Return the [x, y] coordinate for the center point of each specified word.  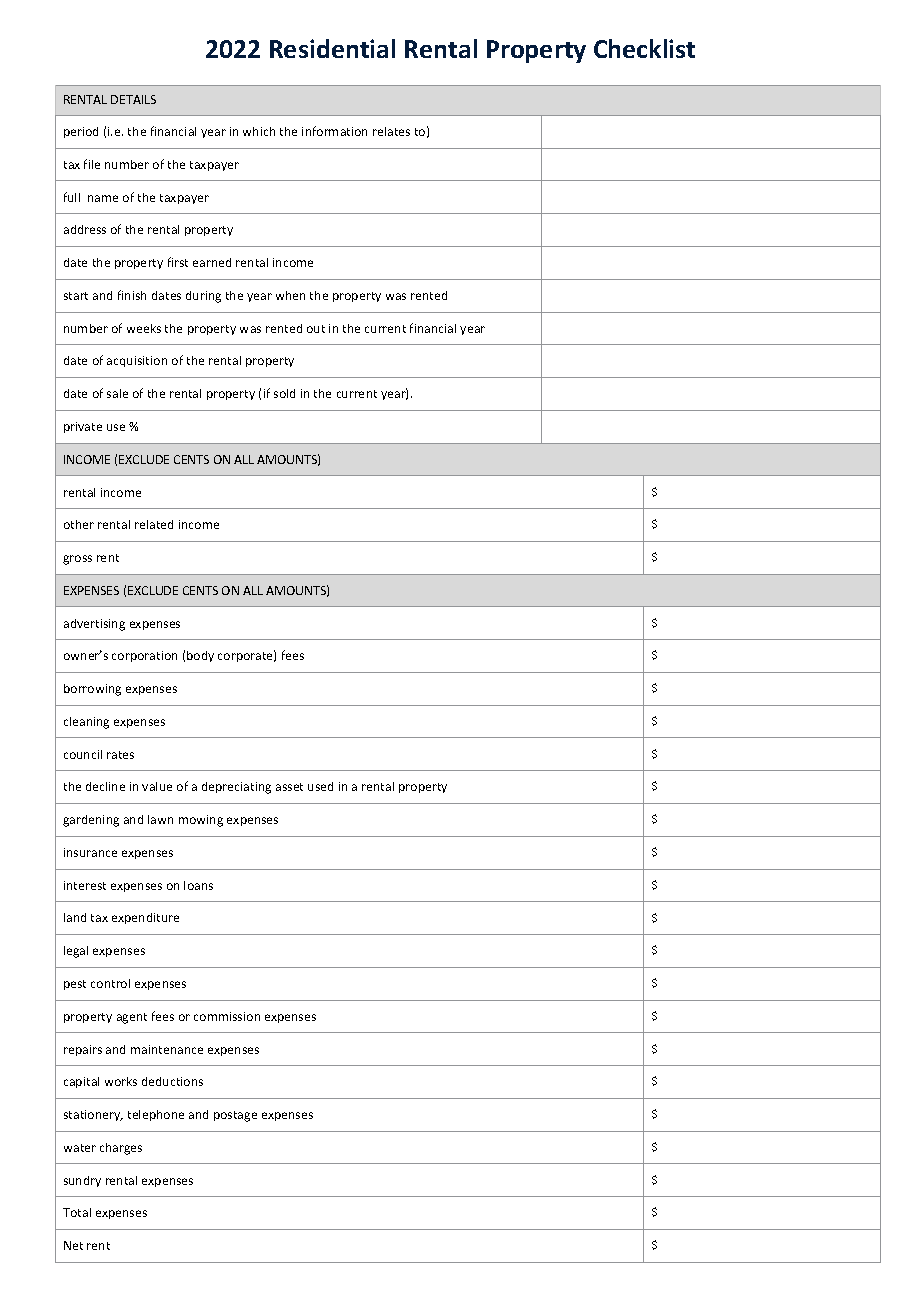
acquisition [137, 361]
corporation [144, 656]
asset [289, 787]
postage [235, 1116]
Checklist [644, 48]
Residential [332, 48]
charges [121, 1149]
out [316, 329]
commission [227, 1016]
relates [391, 131]
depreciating [236, 788]
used [320, 786]
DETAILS [133, 99]
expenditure [145, 918]
